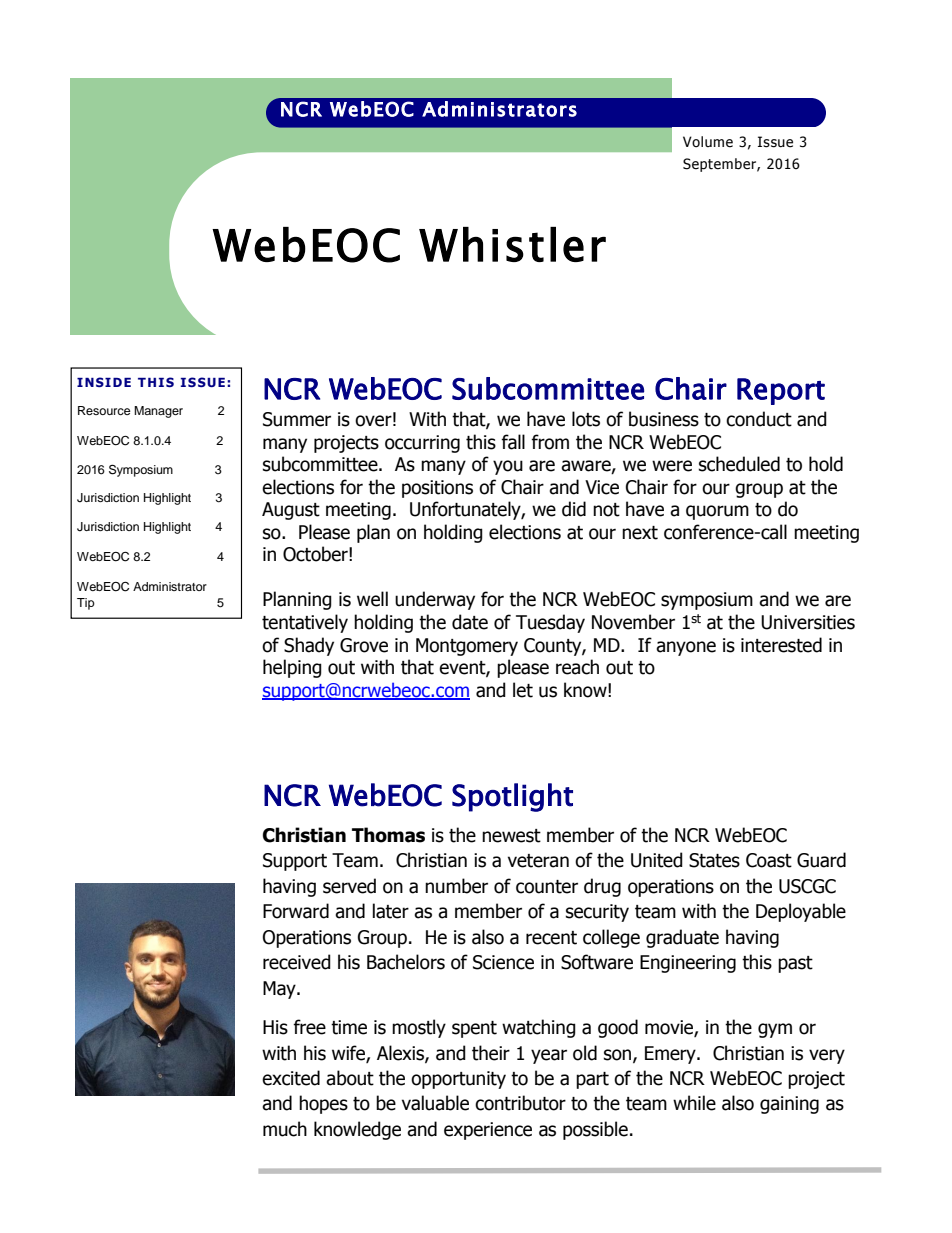 The image size is (952, 1233). What do you see at coordinates (781, 391) in the screenshot?
I see `Report` at bounding box center [781, 391].
